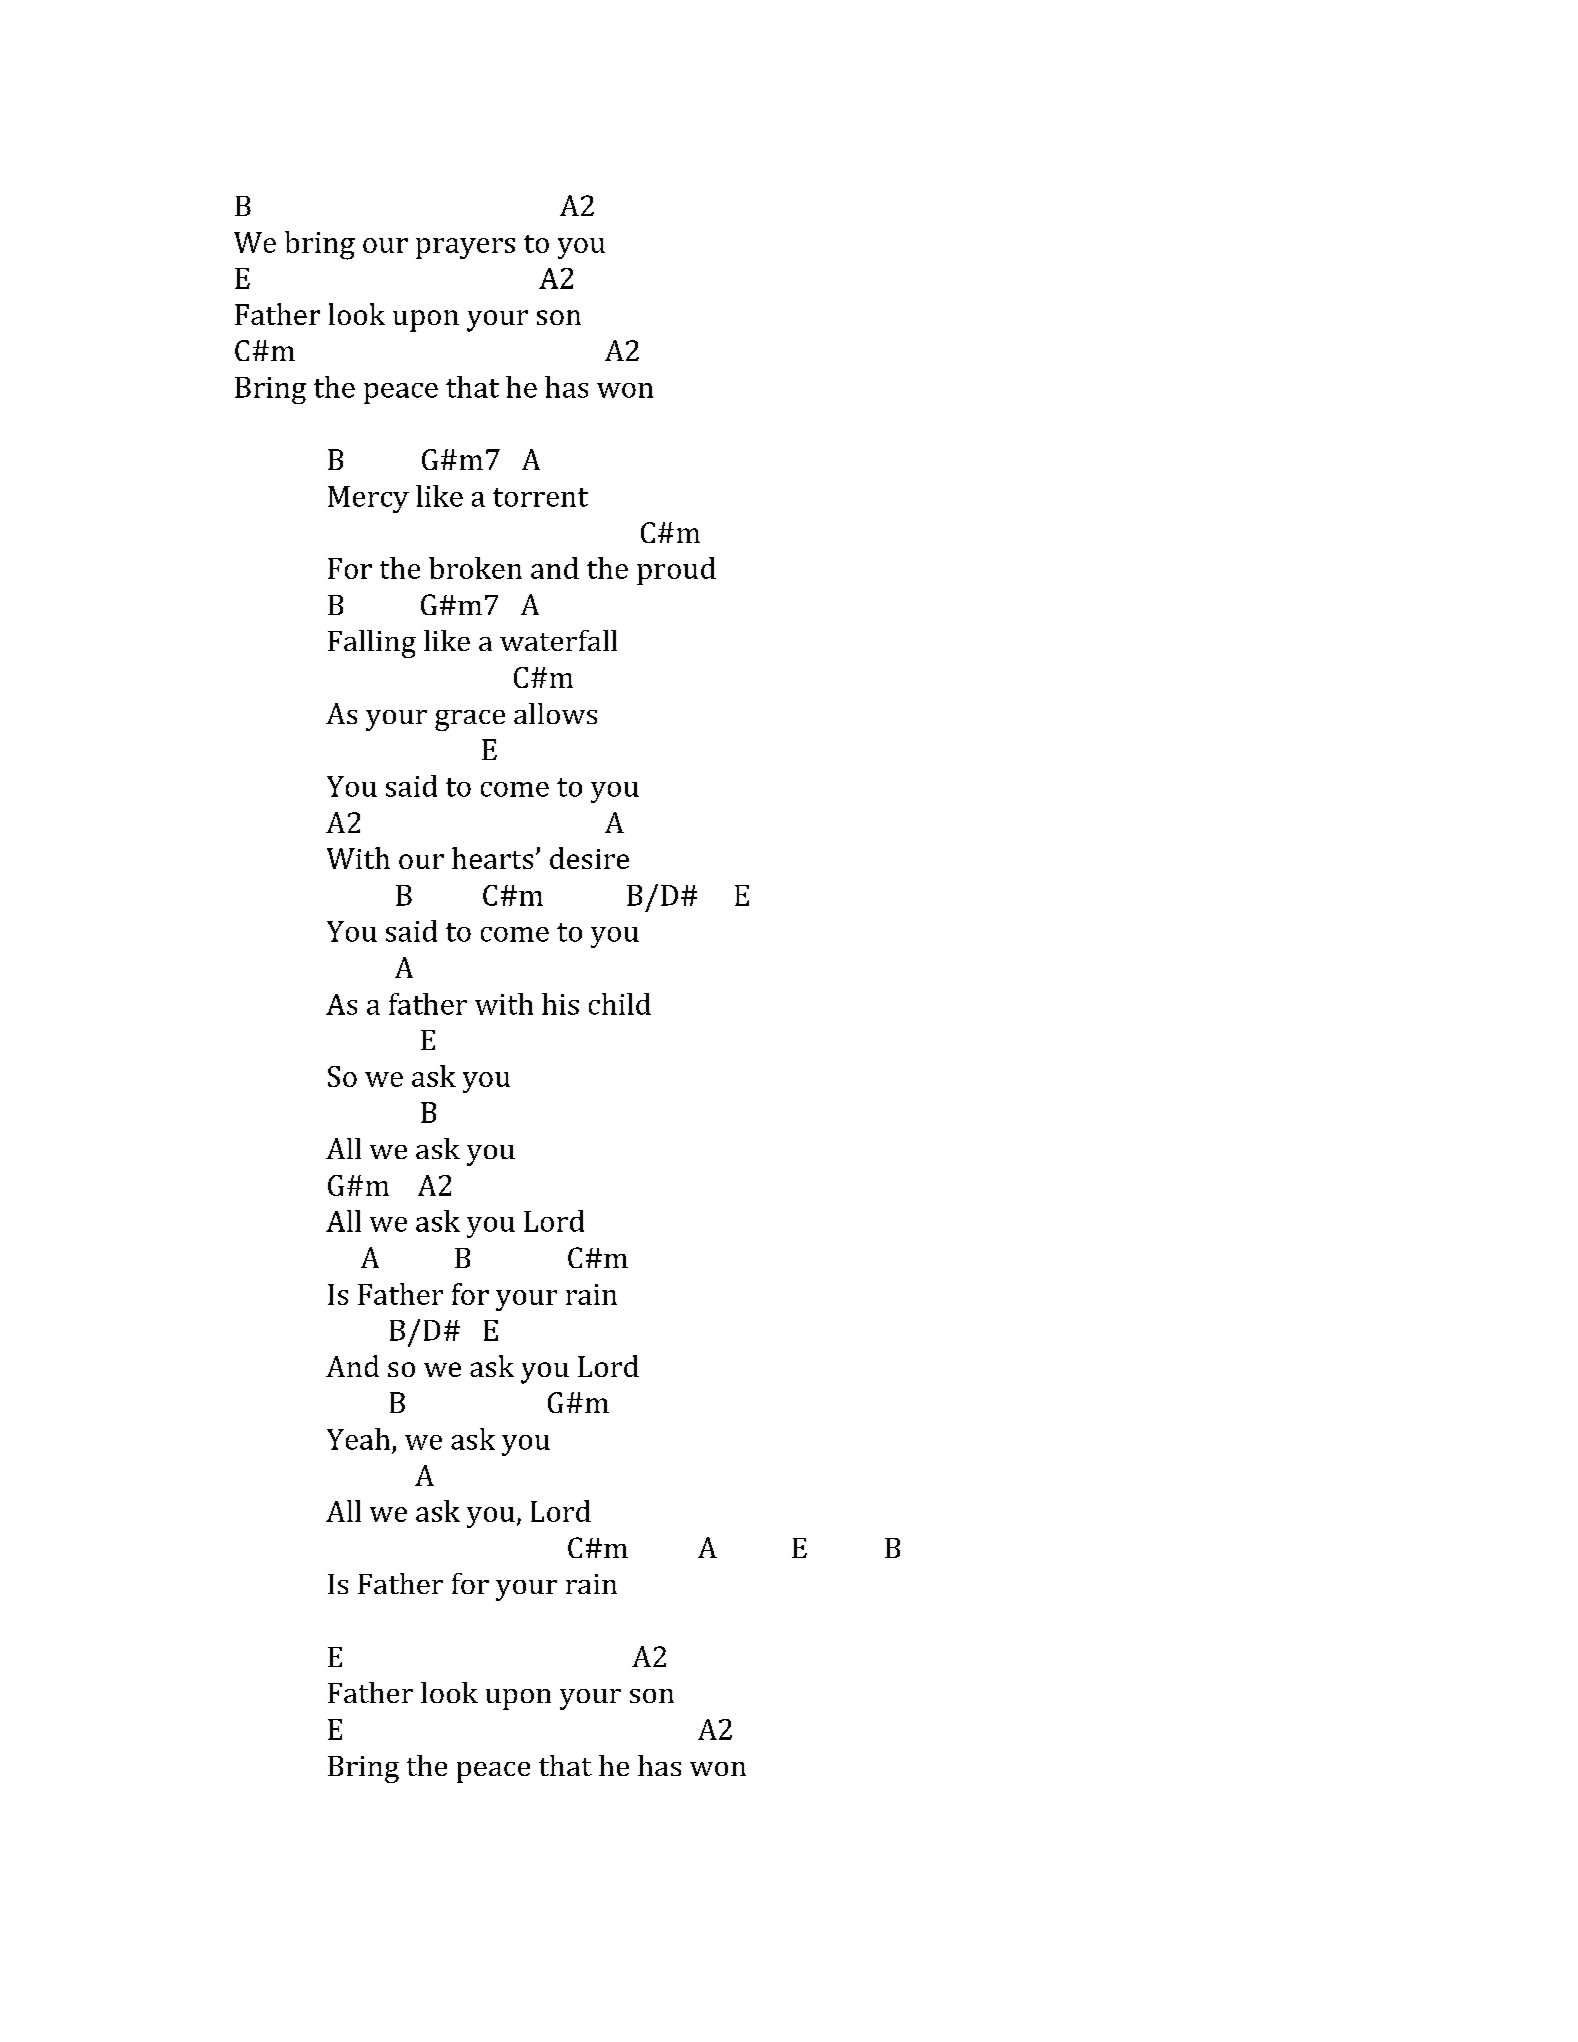  Describe the element at coordinates (676, 571) in the screenshot. I see `proud` at that location.
